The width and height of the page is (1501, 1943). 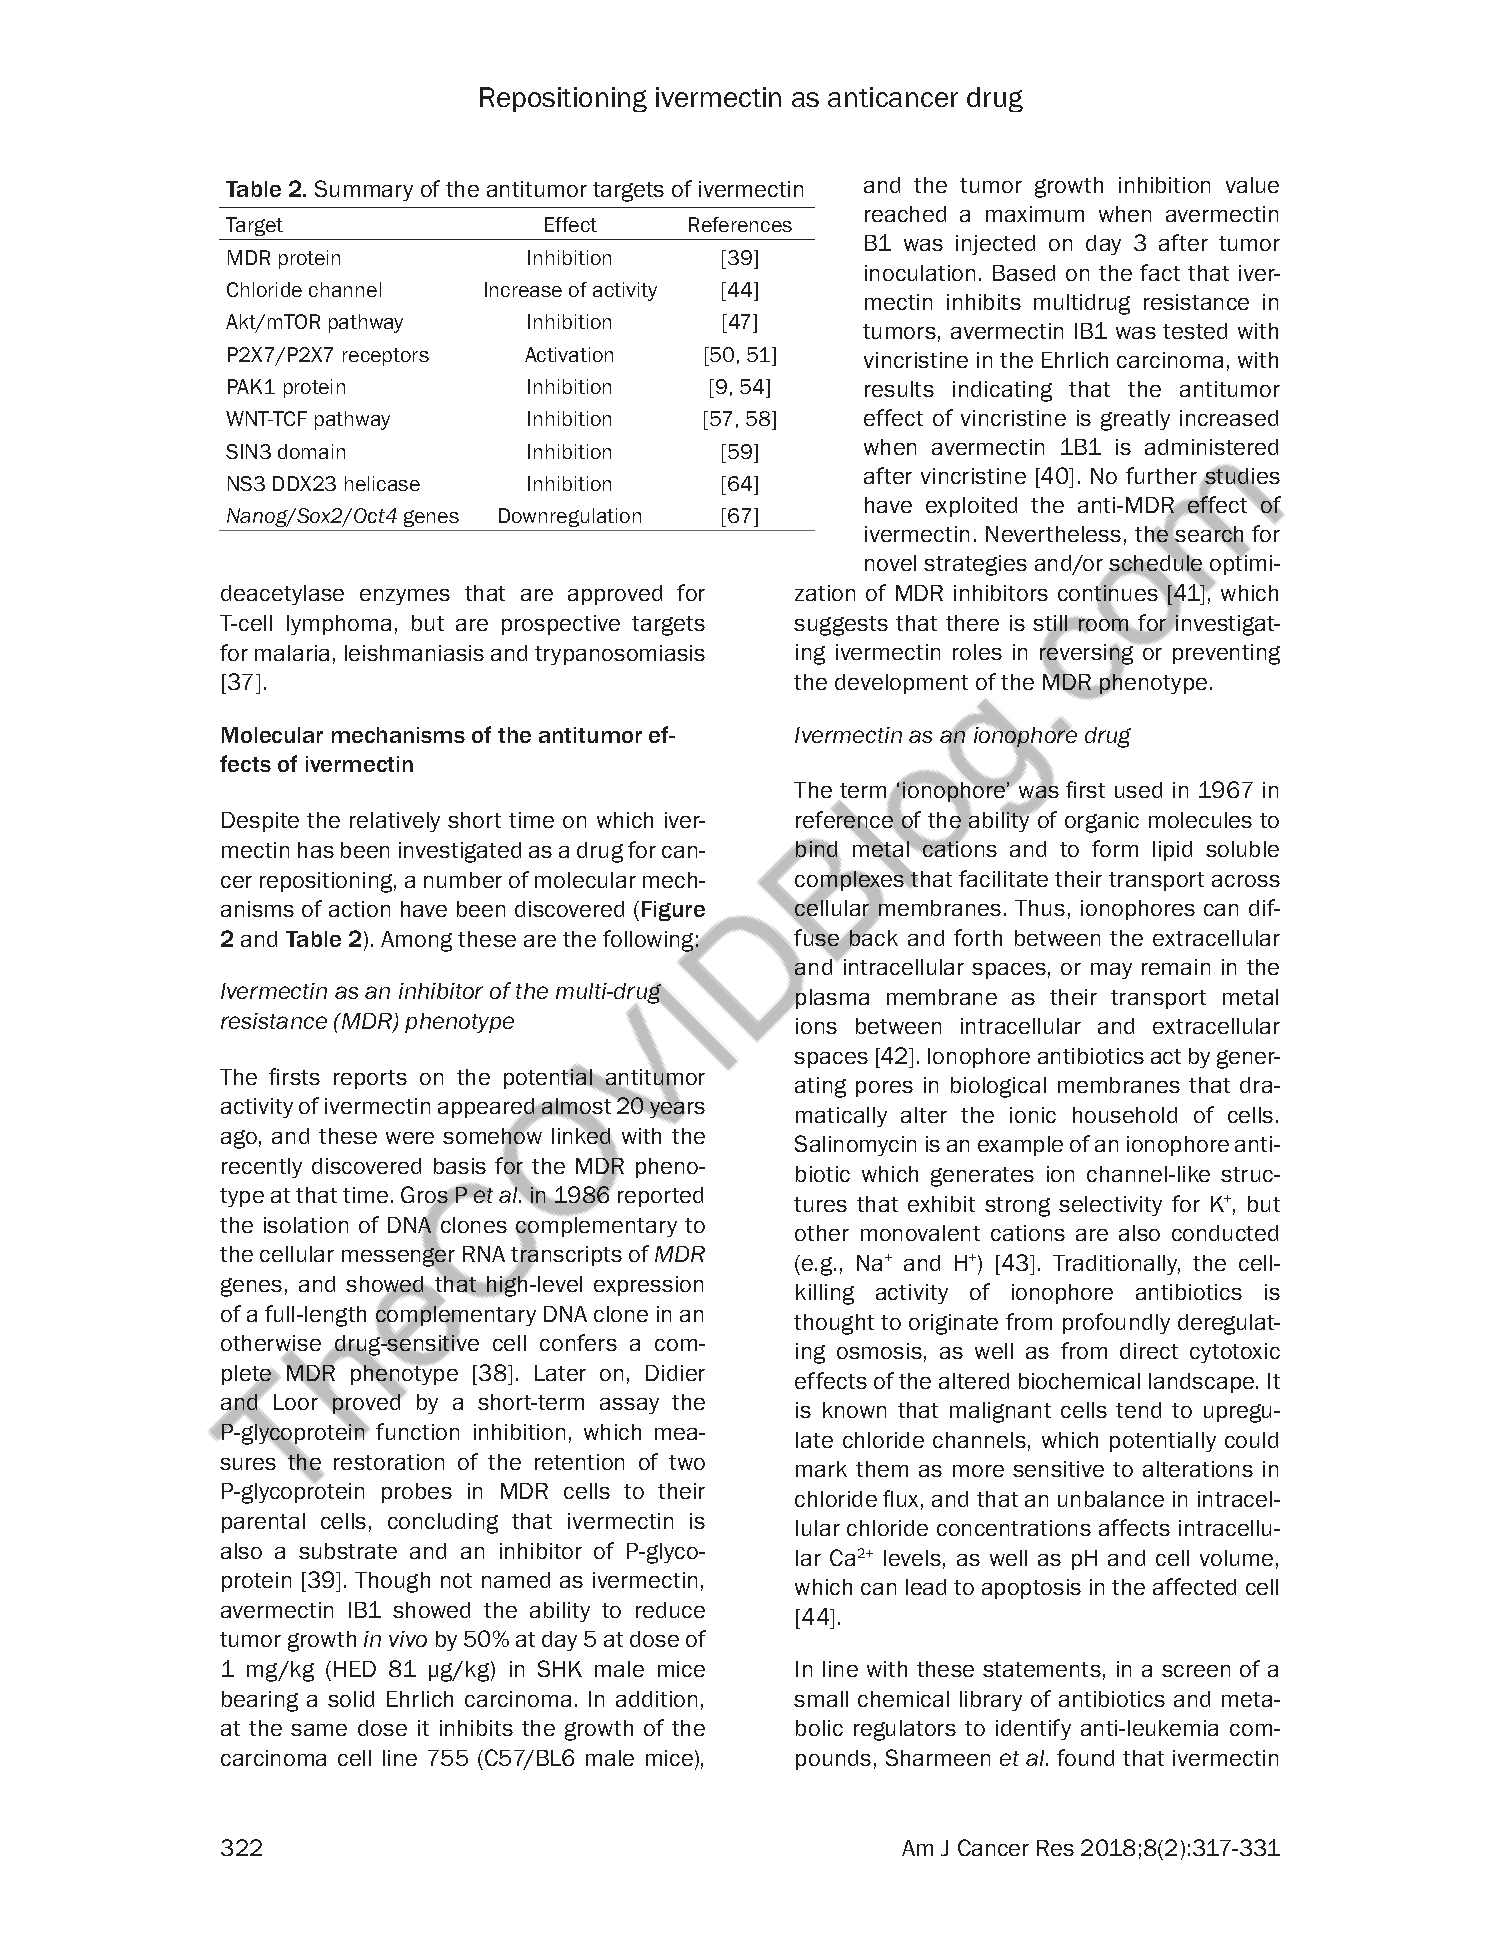 What do you see at coordinates (382, 483) in the page?
I see `helicase` at bounding box center [382, 483].
